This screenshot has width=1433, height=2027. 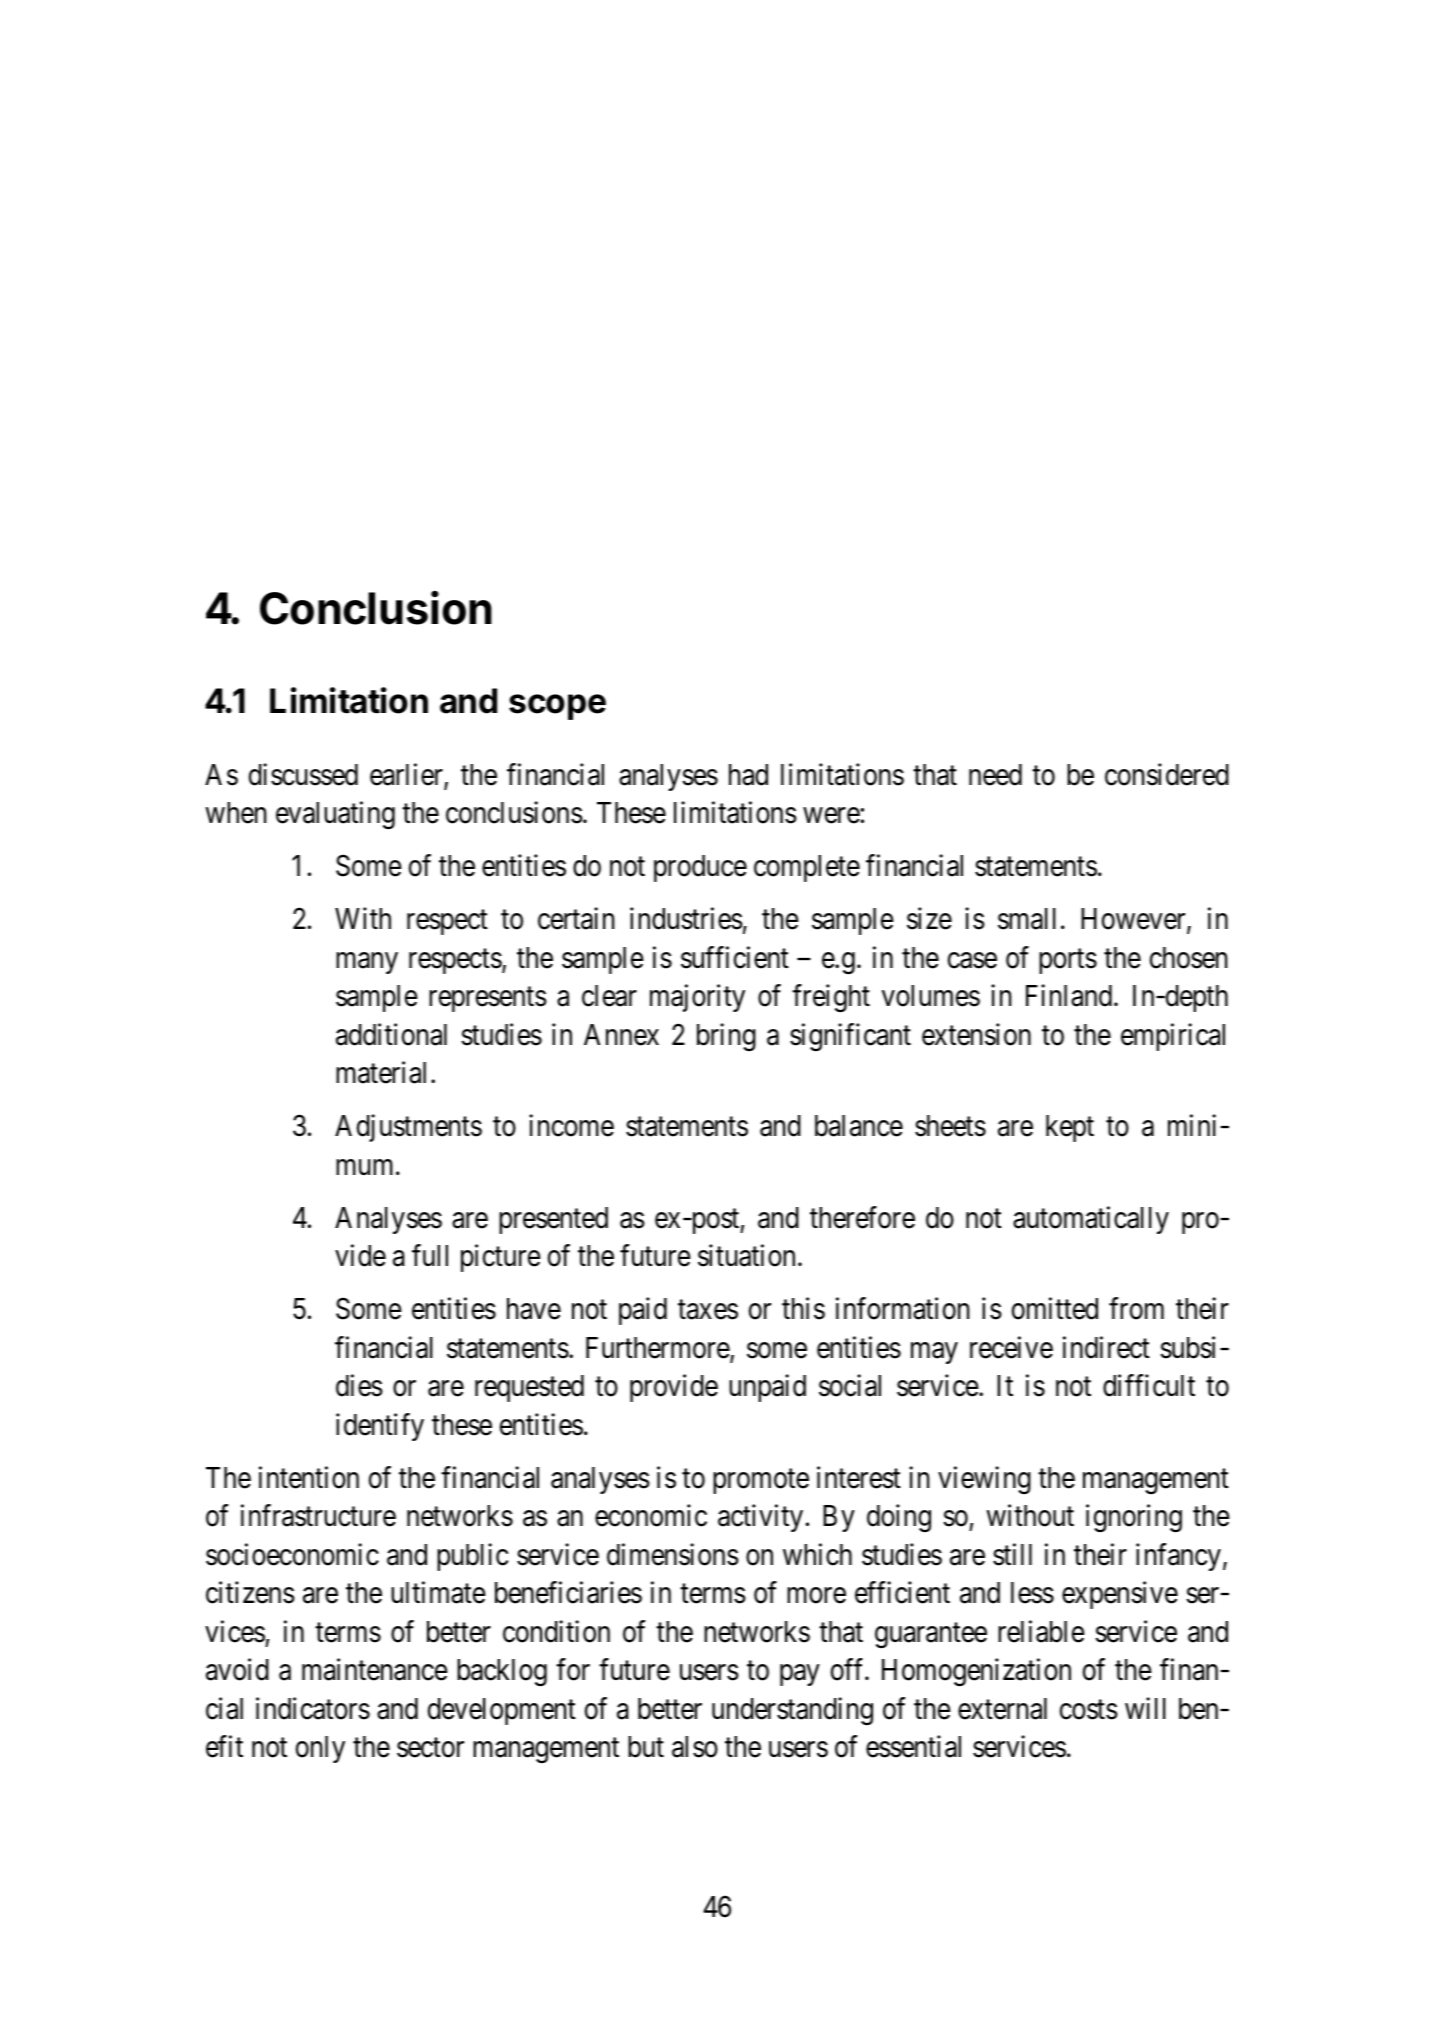 I want to click on full, so click(x=430, y=1255).
